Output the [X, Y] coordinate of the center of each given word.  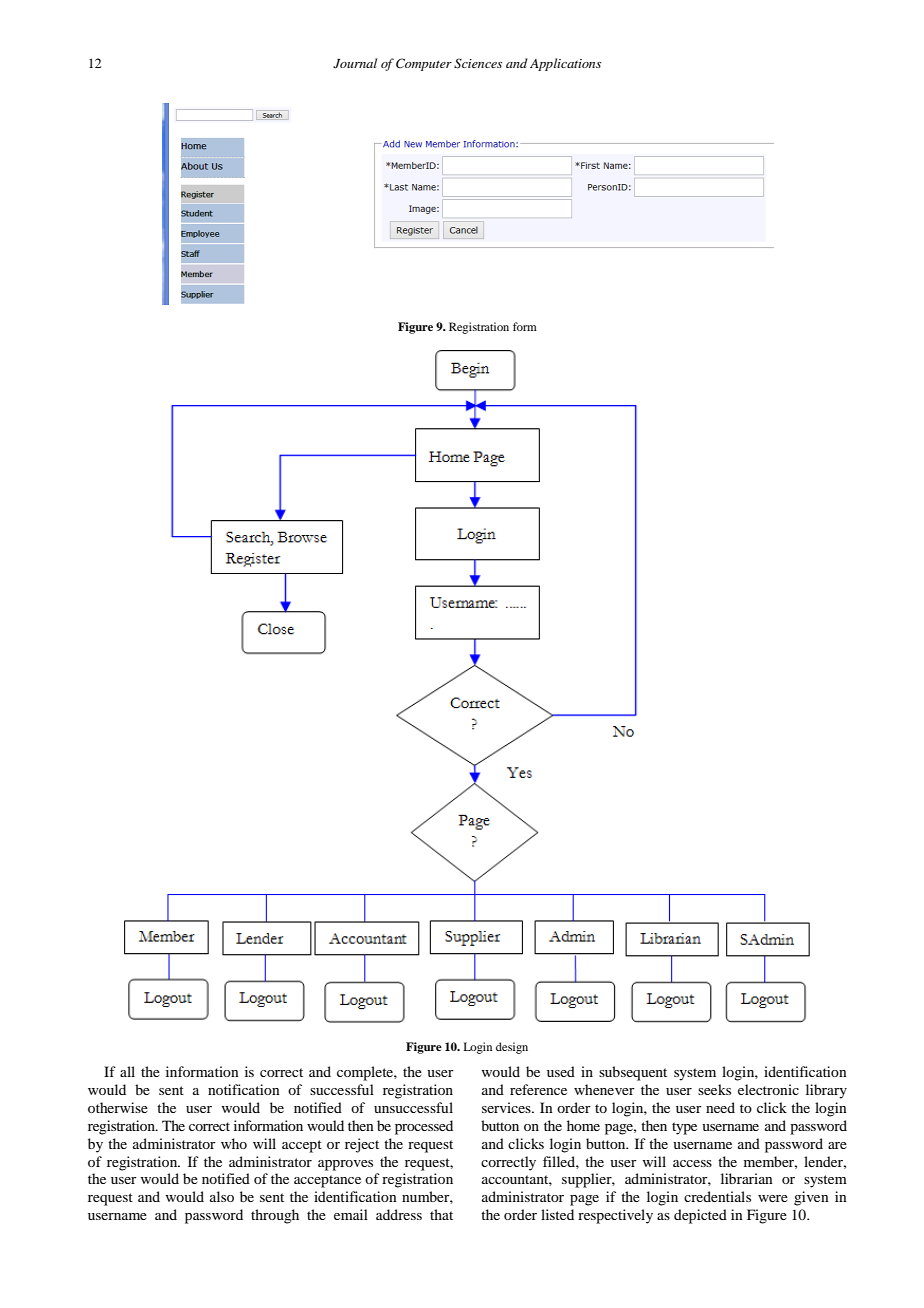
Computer [424, 64]
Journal [355, 63]
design [512, 1048]
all [127, 1071]
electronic [768, 1089]
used [561, 1071]
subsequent [633, 1073]
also [222, 1196]
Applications [565, 64]
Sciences [478, 63]
